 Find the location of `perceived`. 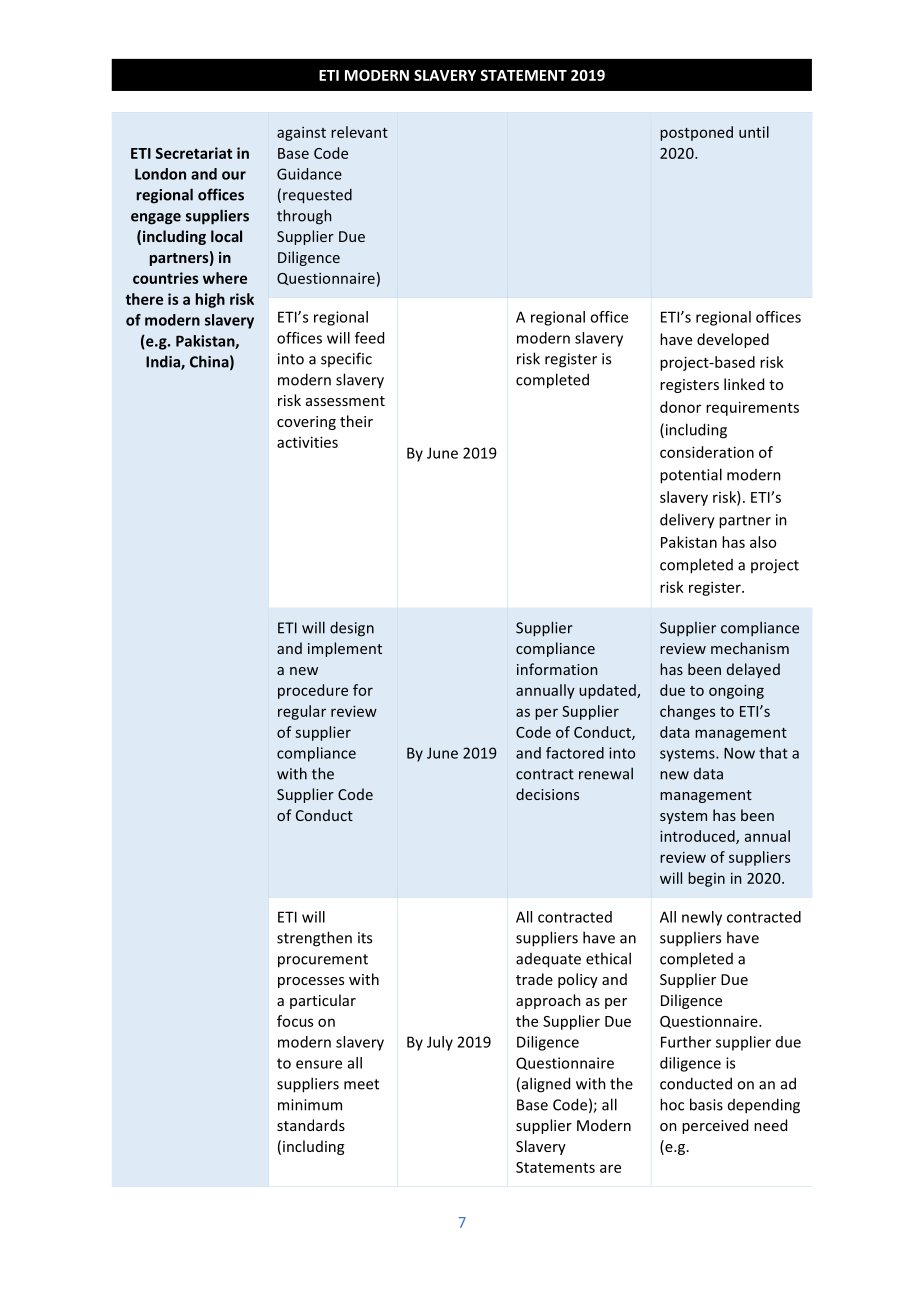

perceived is located at coordinates (715, 1126).
